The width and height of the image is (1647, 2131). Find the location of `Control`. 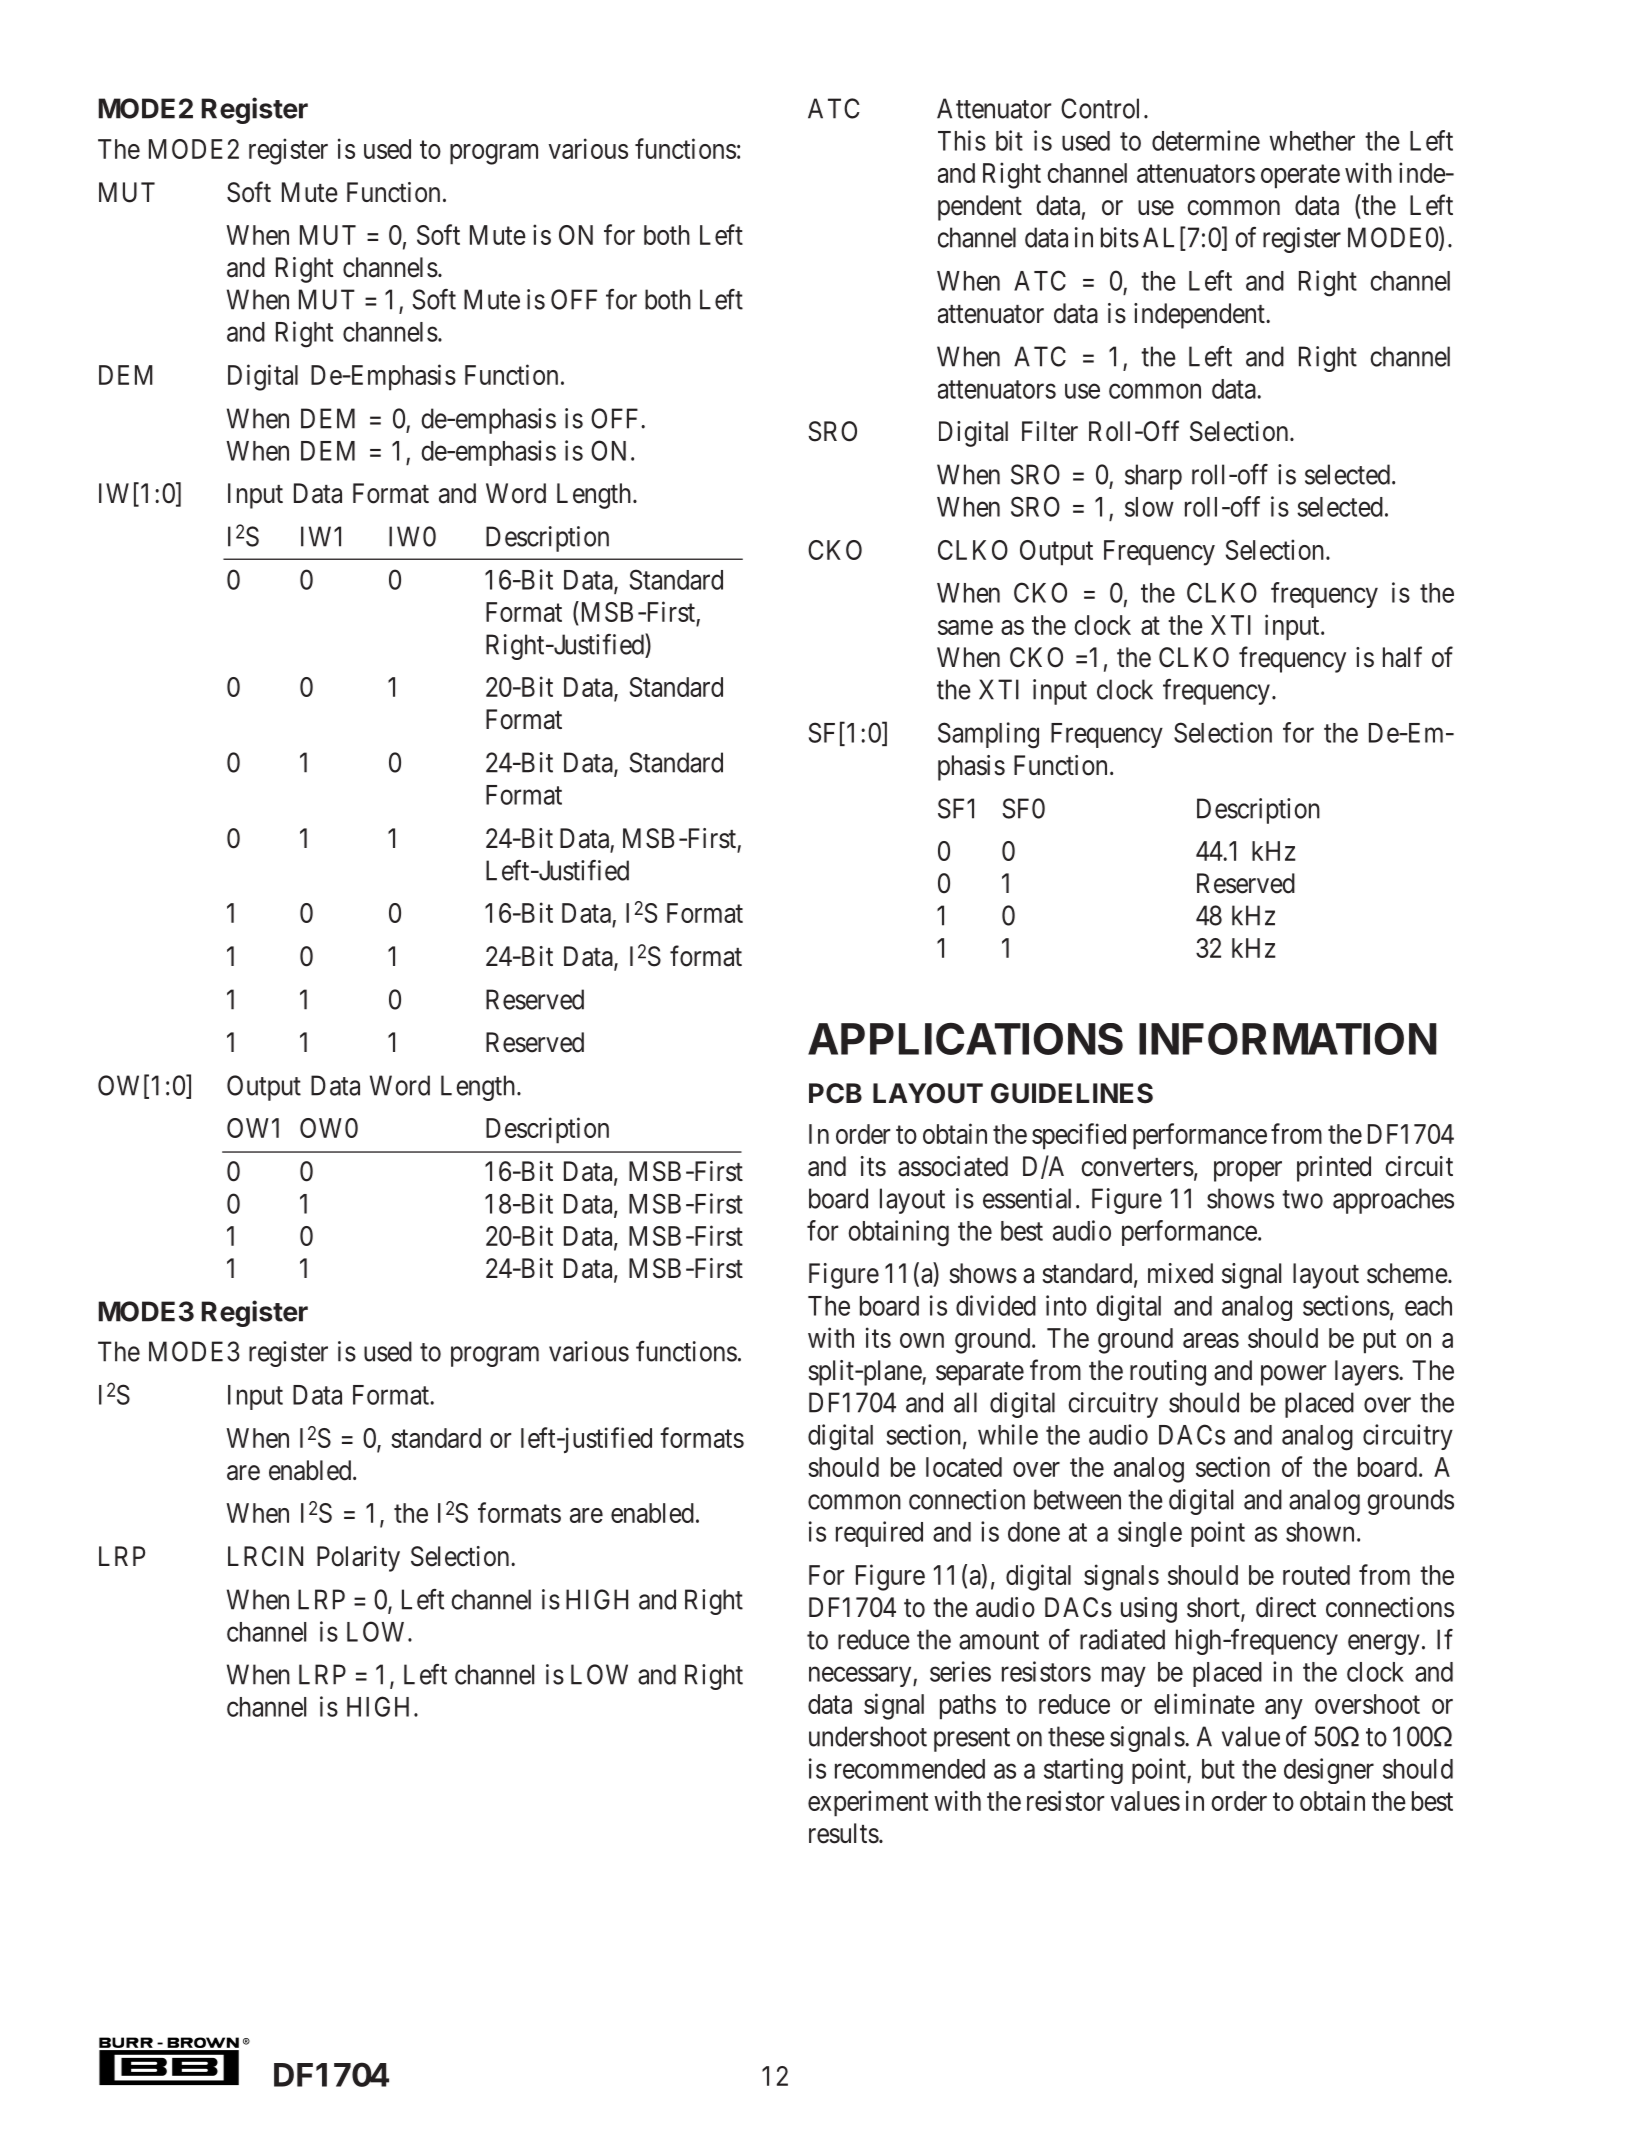

Control is located at coordinates (1100, 108).
